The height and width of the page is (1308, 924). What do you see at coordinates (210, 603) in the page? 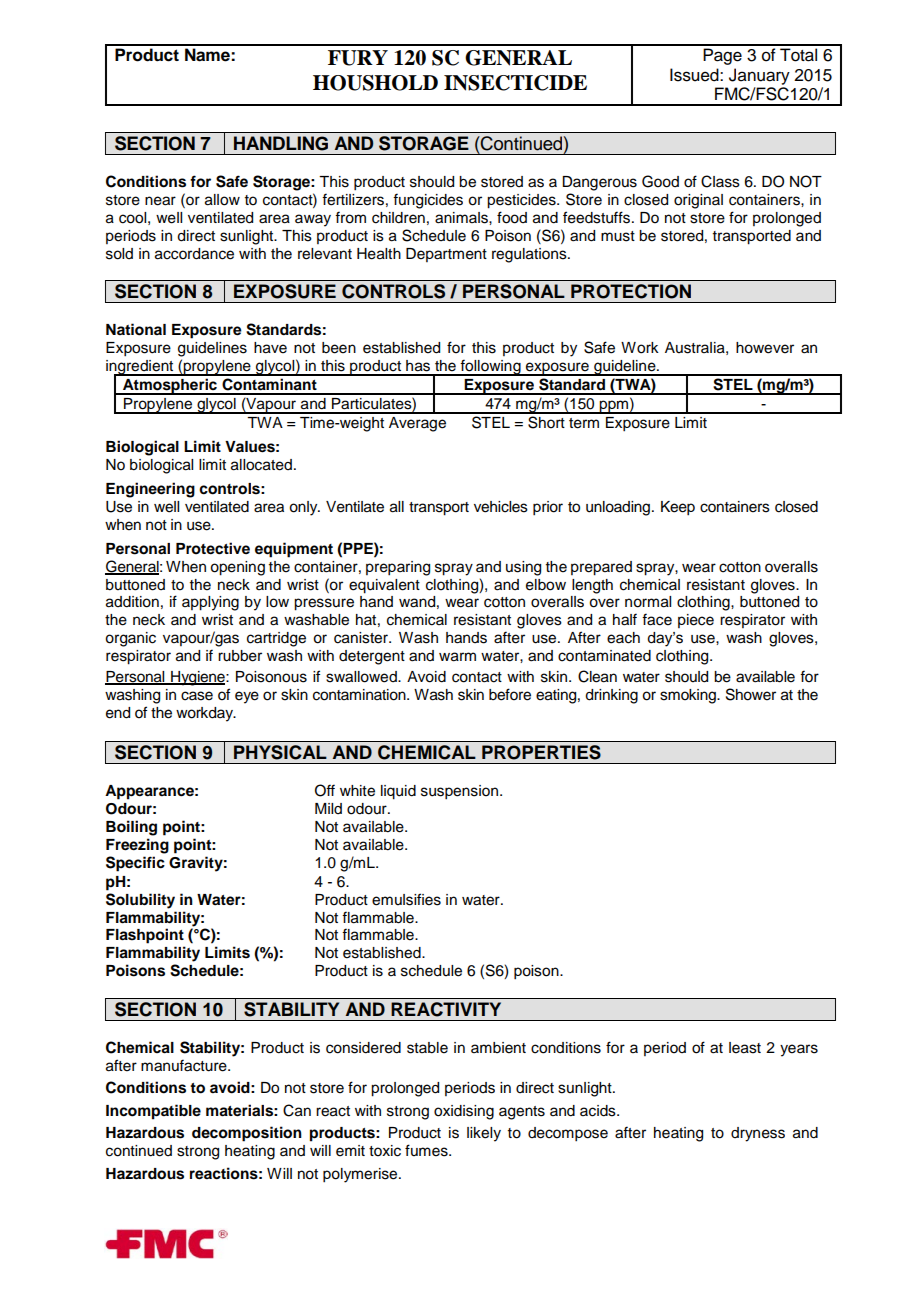
I see `applying` at bounding box center [210, 603].
